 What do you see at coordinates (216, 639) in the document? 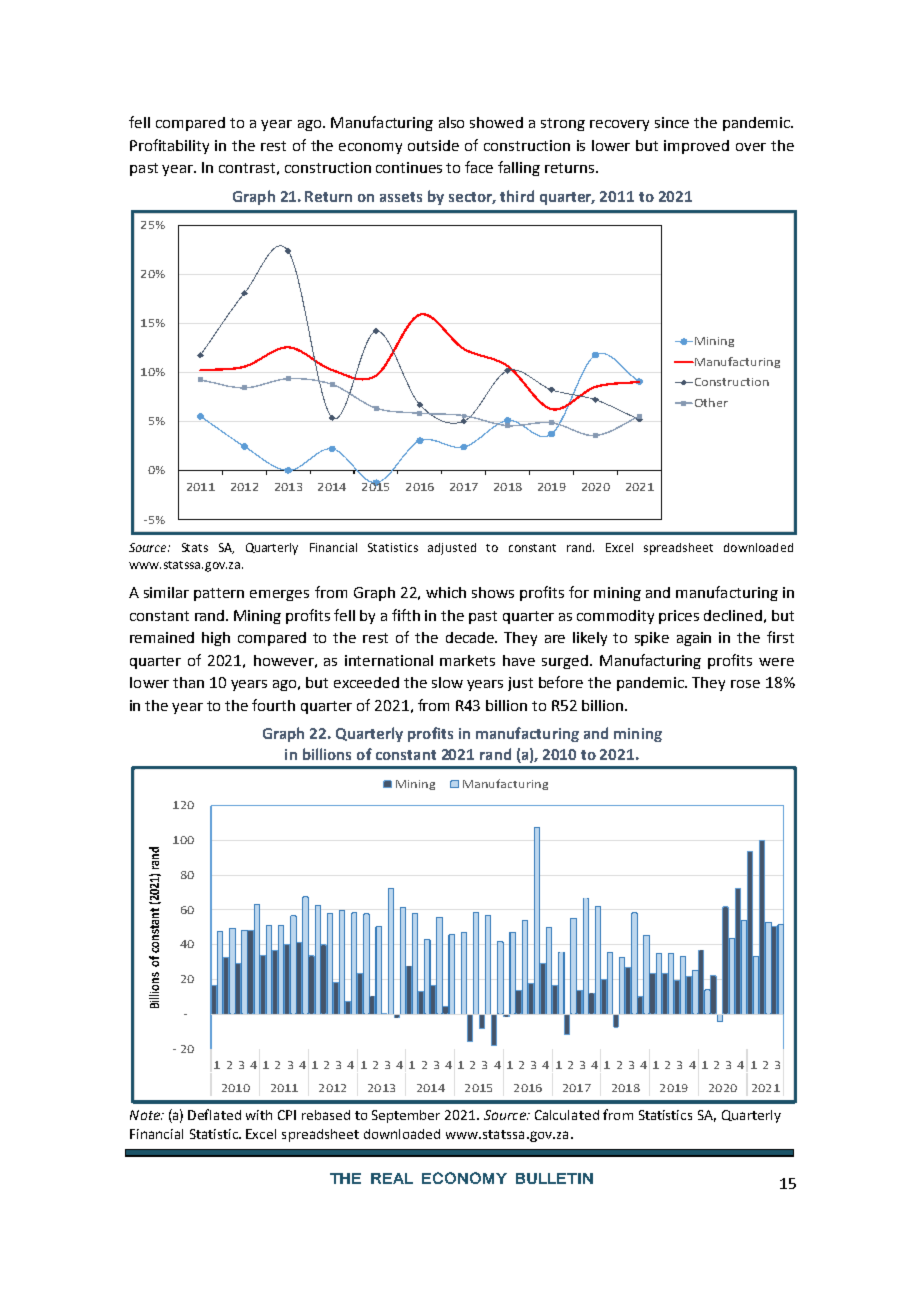
I see `high` at bounding box center [216, 639].
